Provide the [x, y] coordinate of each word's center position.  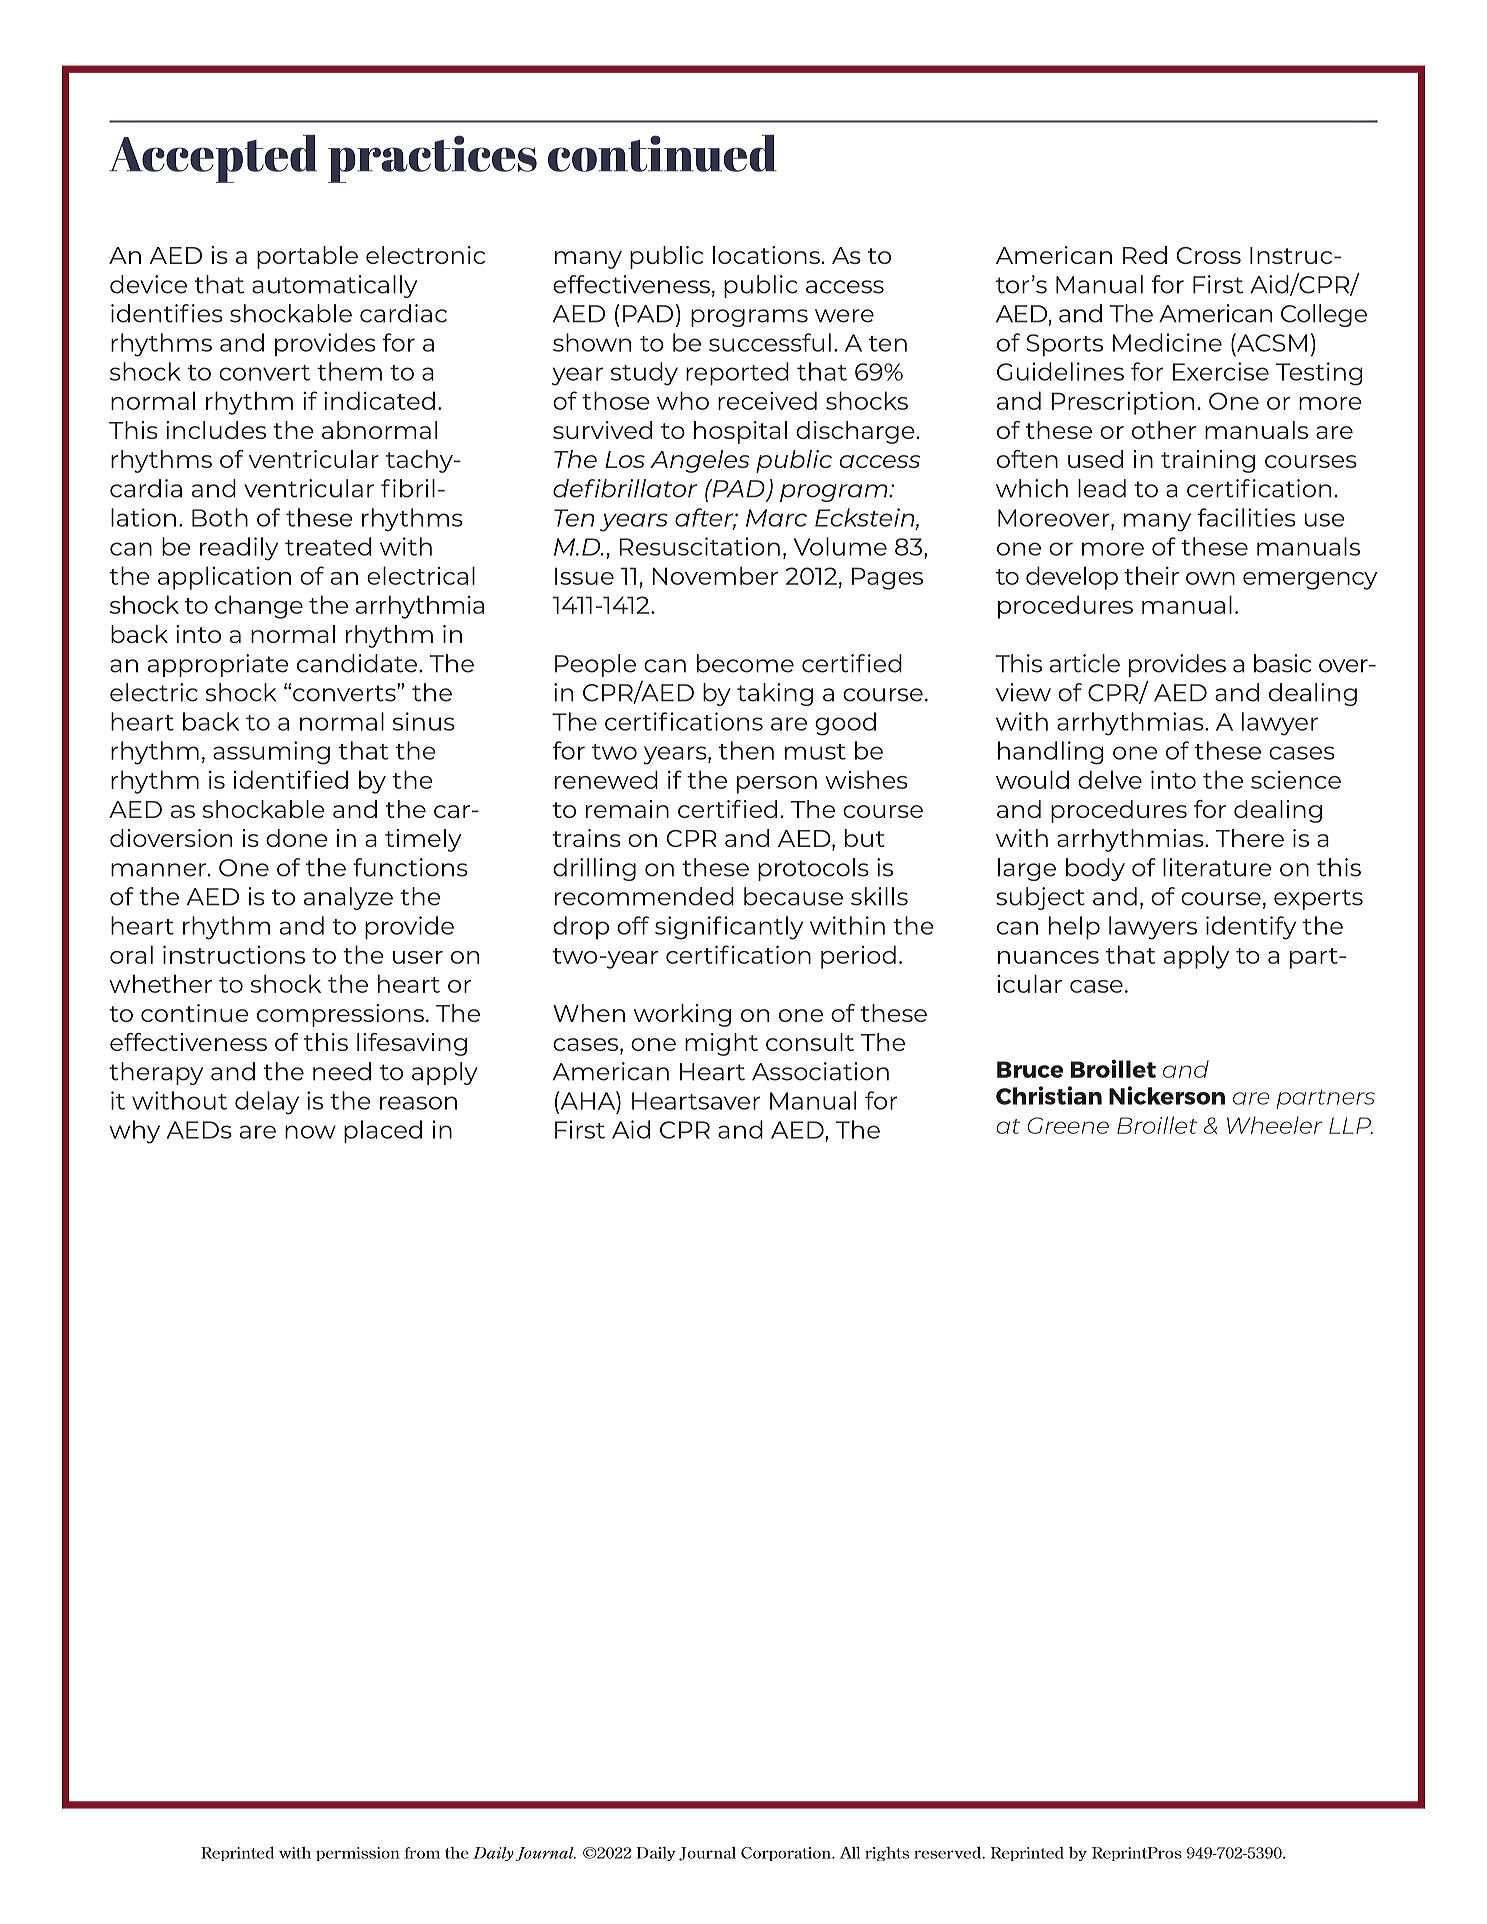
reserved [949, 1852]
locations [766, 255]
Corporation [787, 1854]
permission [358, 1854]
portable [307, 257]
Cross [1208, 255]
